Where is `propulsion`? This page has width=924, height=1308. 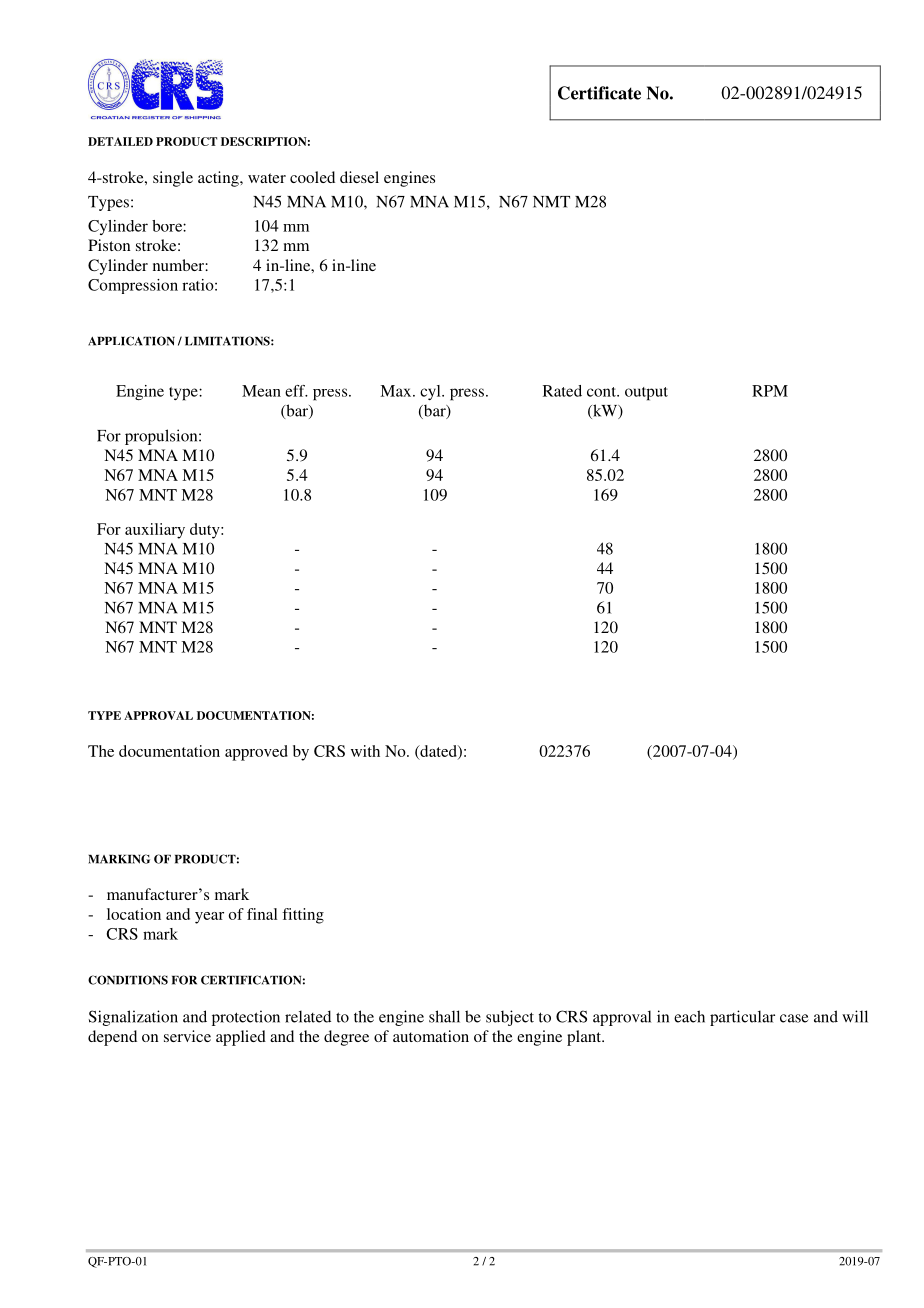
propulsion is located at coordinates (162, 437).
